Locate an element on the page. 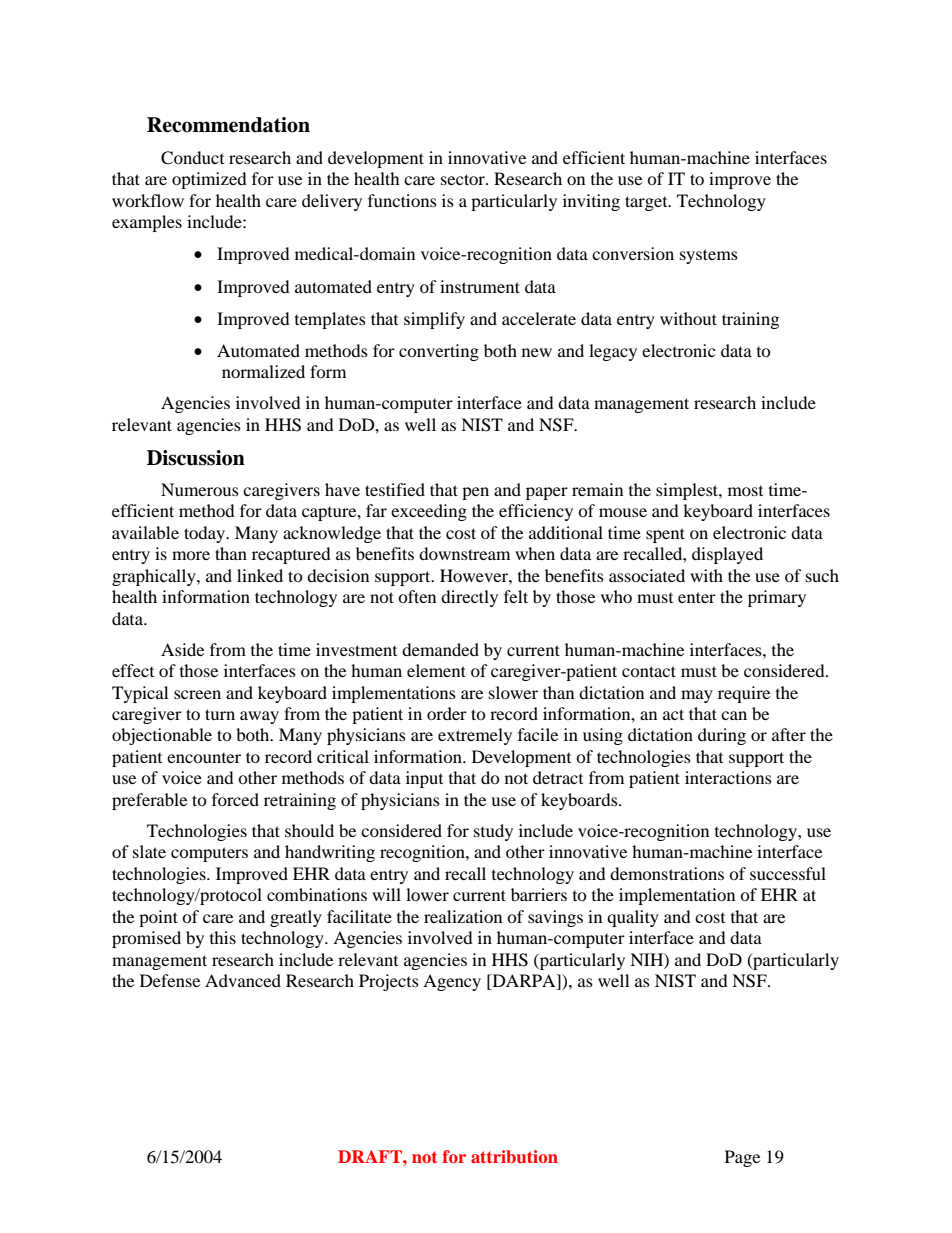 Image resolution: width=952 pixels, height=1233 pixels. Aside is located at coordinates (182, 649).
